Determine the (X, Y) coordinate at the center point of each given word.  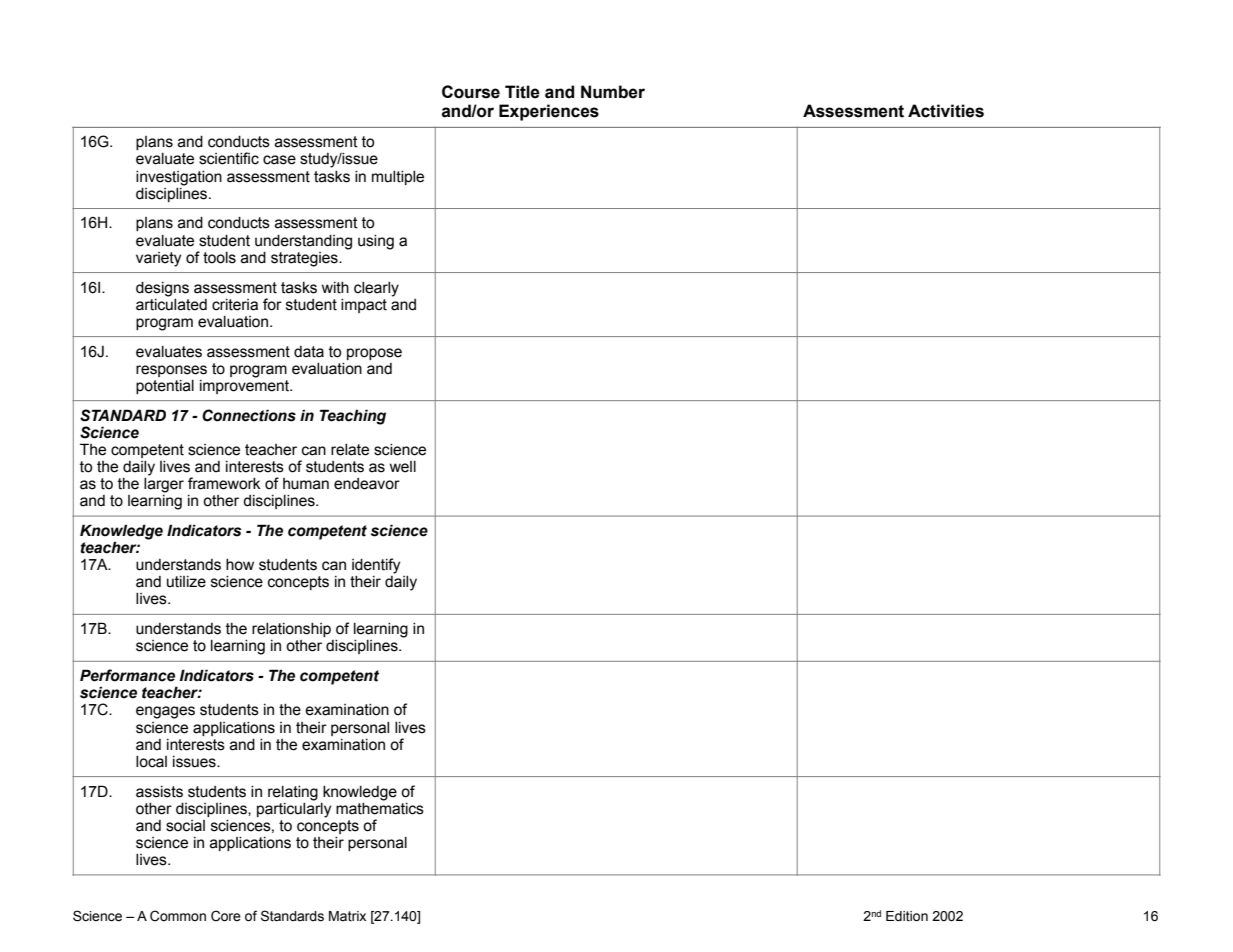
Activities (946, 111)
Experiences (549, 112)
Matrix (347, 916)
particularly (294, 809)
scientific (229, 158)
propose (374, 354)
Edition (907, 916)
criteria (235, 305)
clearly (376, 289)
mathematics (380, 807)
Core (226, 916)
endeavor (367, 484)
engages (165, 712)
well (403, 467)
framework (224, 483)
